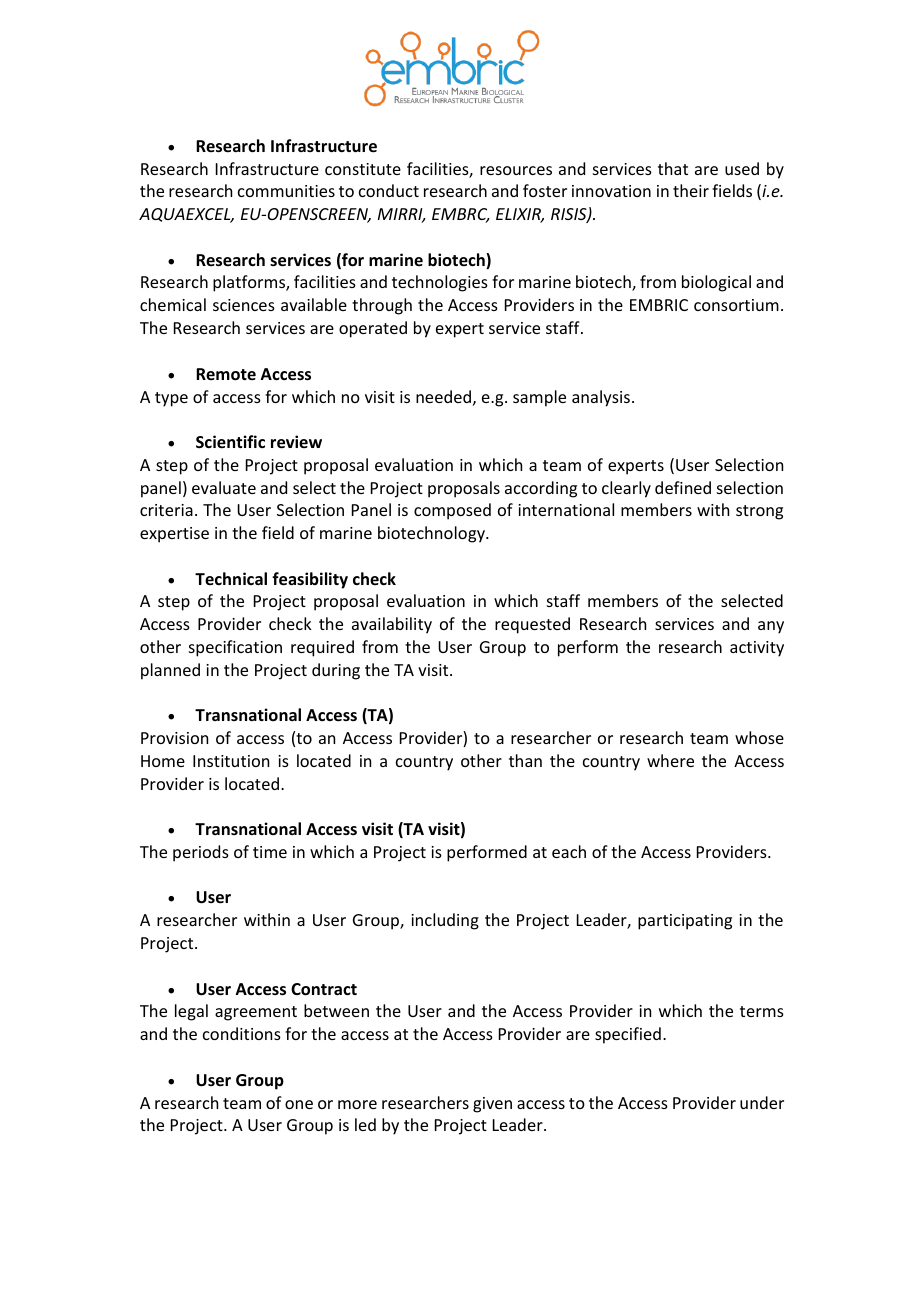 Image resolution: width=924 pixels, height=1309 pixels. I want to click on their, so click(691, 190).
